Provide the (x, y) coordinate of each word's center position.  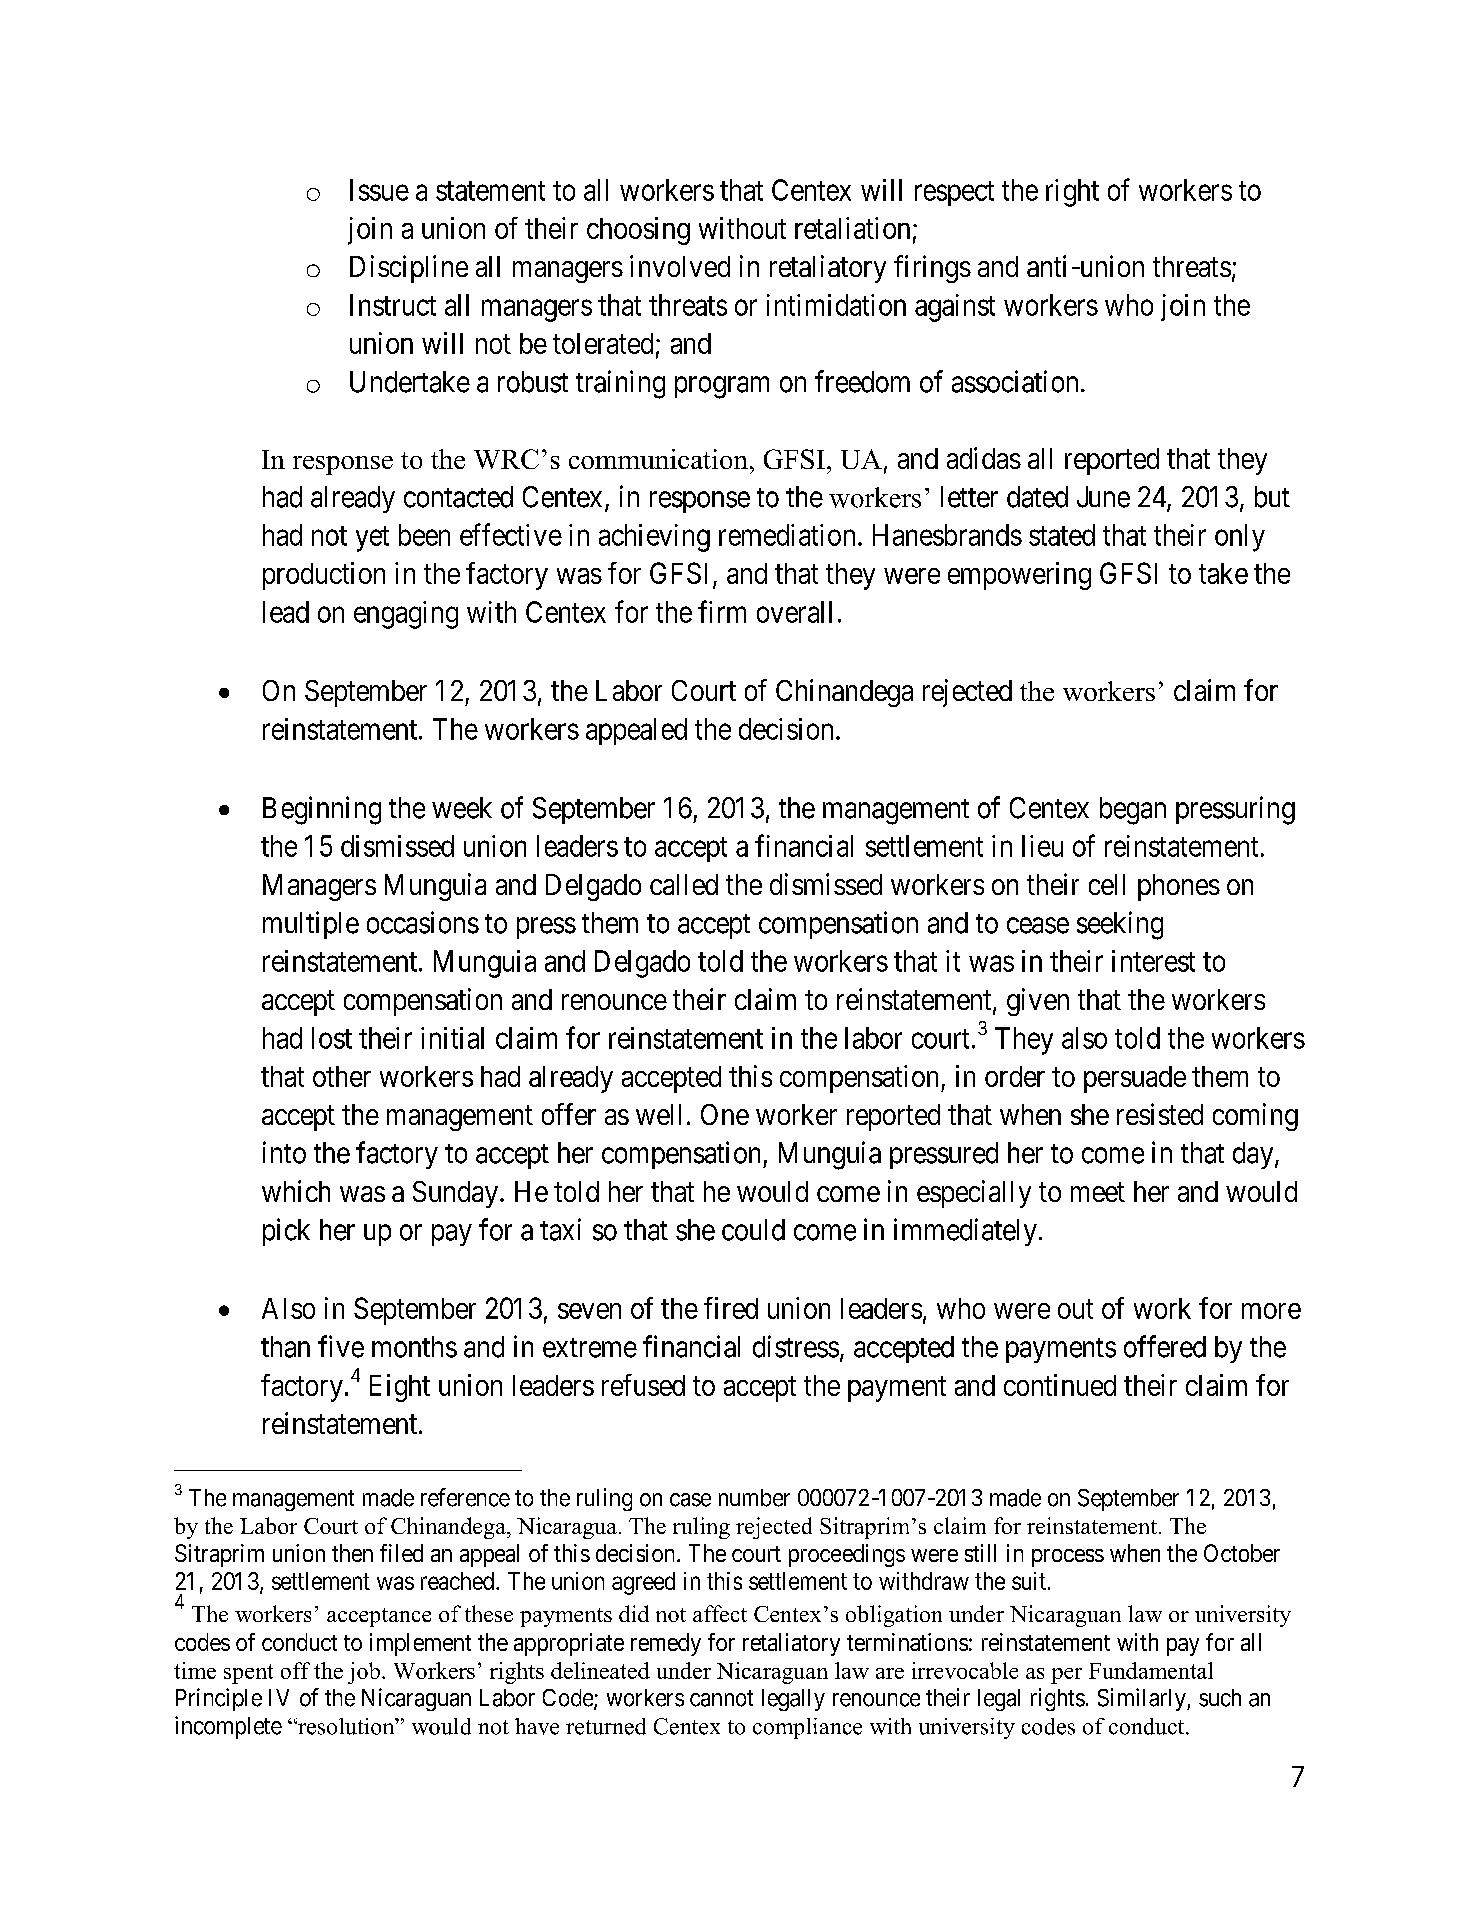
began (1133, 811)
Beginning (322, 810)
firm (722, 611)
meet (1098, 1192)
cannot (721, 1698)
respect (954, 193)
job (364, 1673)
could (753, 1230)
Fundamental (1151, 1670)
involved (680, 266)
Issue (379, 190)
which (296, 1191)
